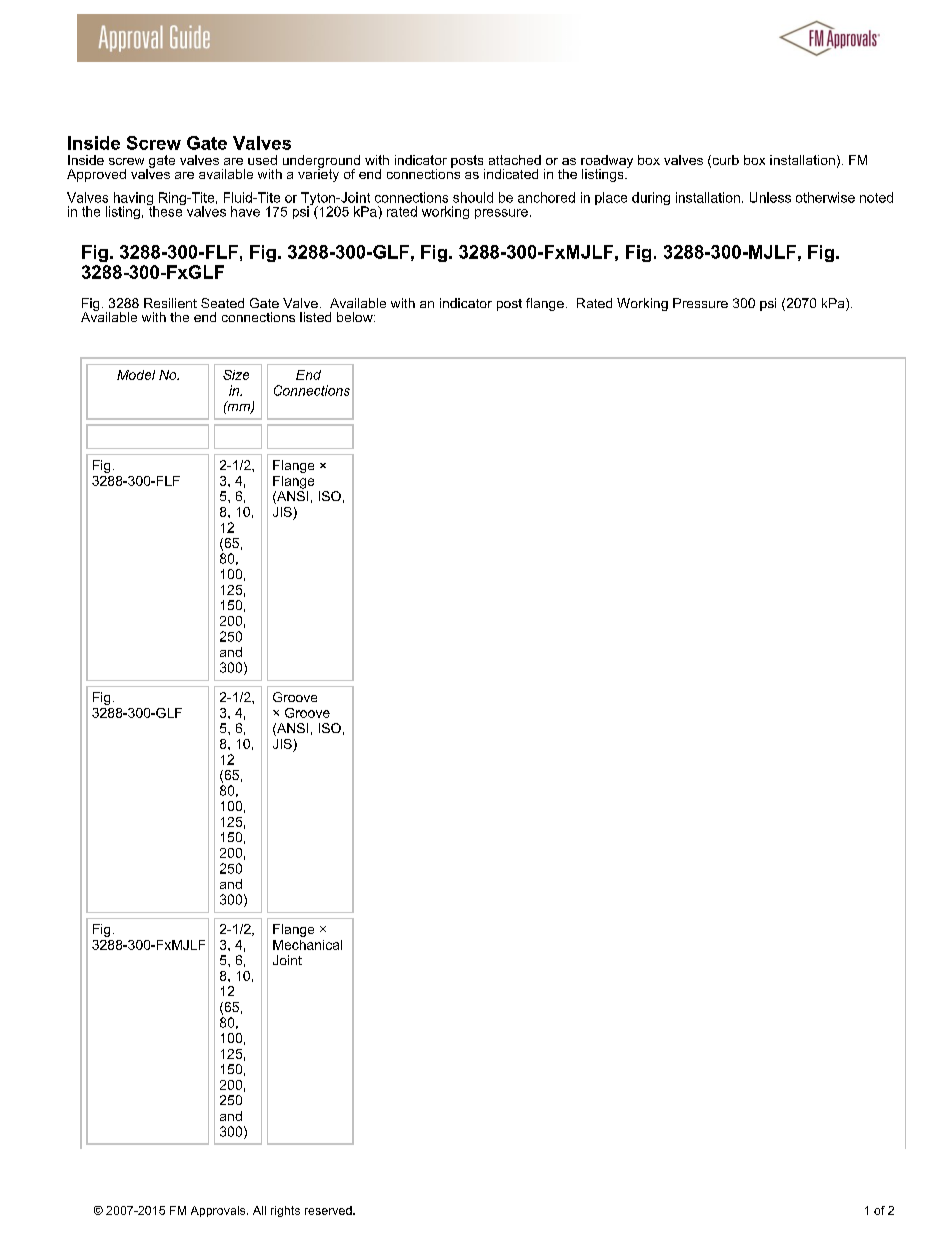  What do you see at coordinates (356, 317) in the image?
I see `below` at bounding box center [356, 317].
